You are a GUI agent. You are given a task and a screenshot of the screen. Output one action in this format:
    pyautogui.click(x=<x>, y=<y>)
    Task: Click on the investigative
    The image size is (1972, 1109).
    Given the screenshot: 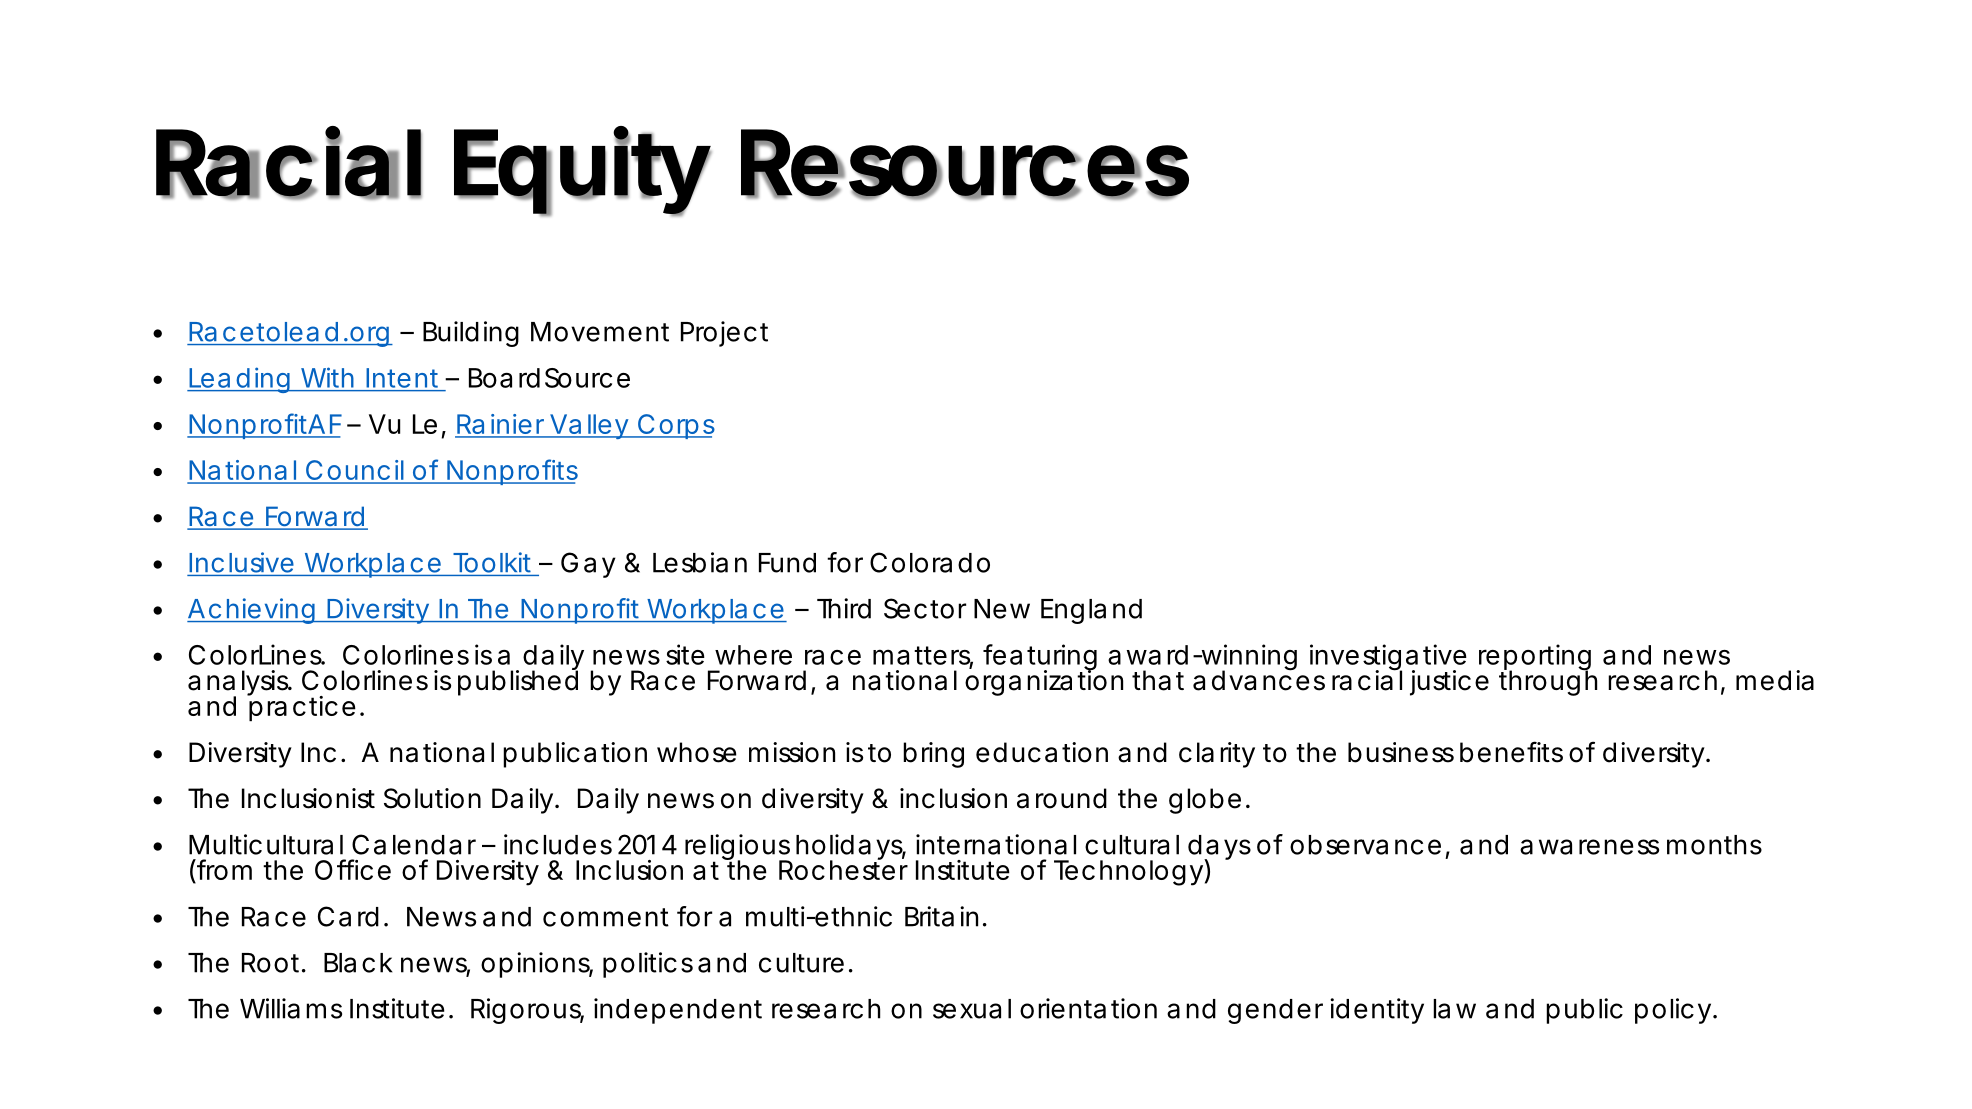 What is the action you would take?
    pyautogui.click(x=1388, y=658)
